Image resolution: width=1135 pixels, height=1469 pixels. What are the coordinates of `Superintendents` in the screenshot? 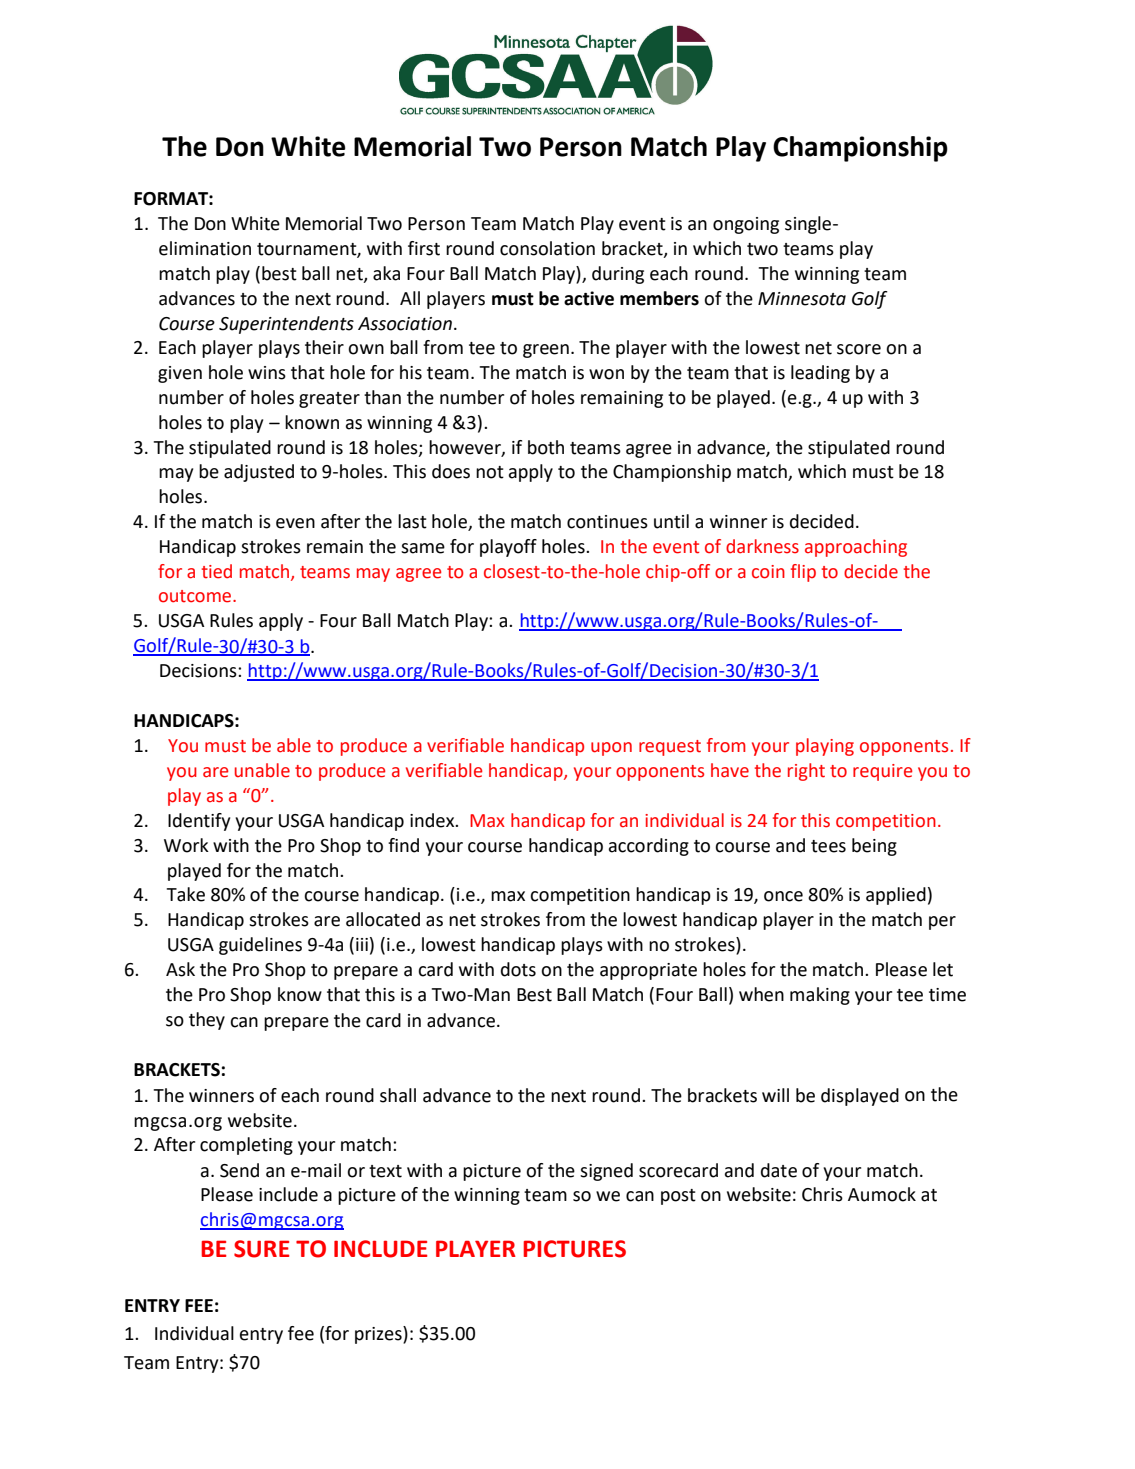 It's located at (286, 325).
